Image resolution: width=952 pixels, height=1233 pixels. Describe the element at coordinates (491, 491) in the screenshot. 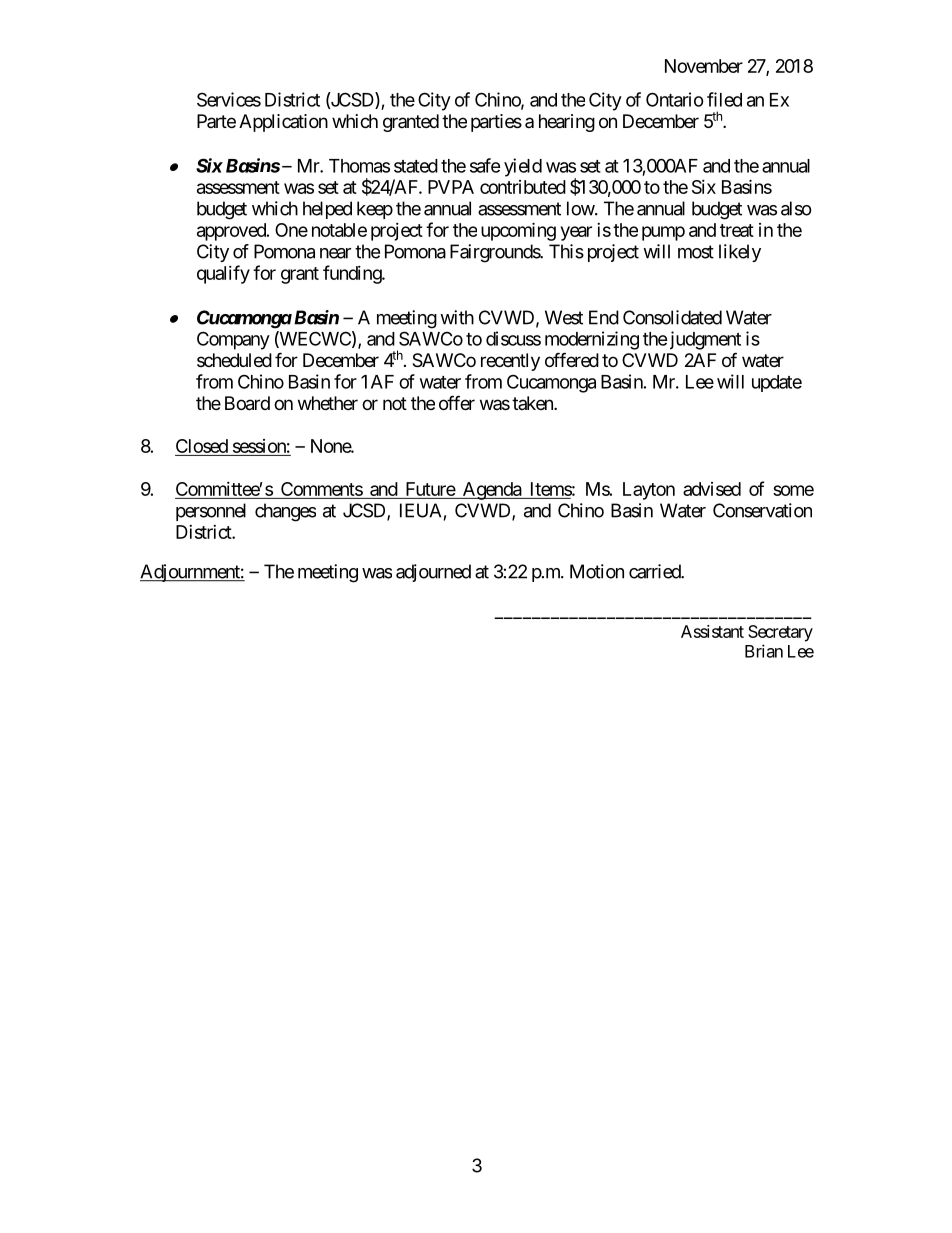

I see `Agenda` at that location.
